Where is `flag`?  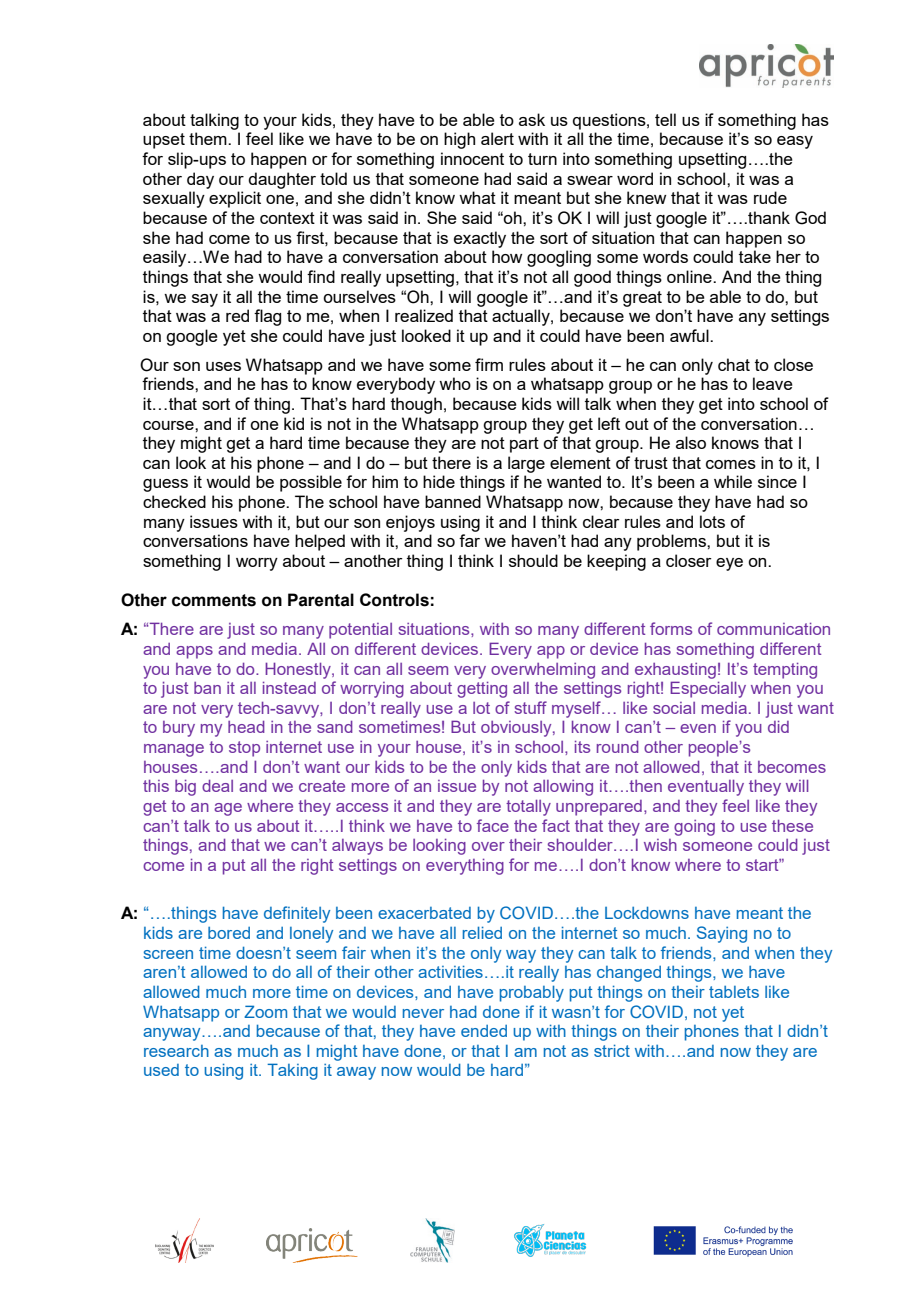
flag is located at coordinates (267, 317).
